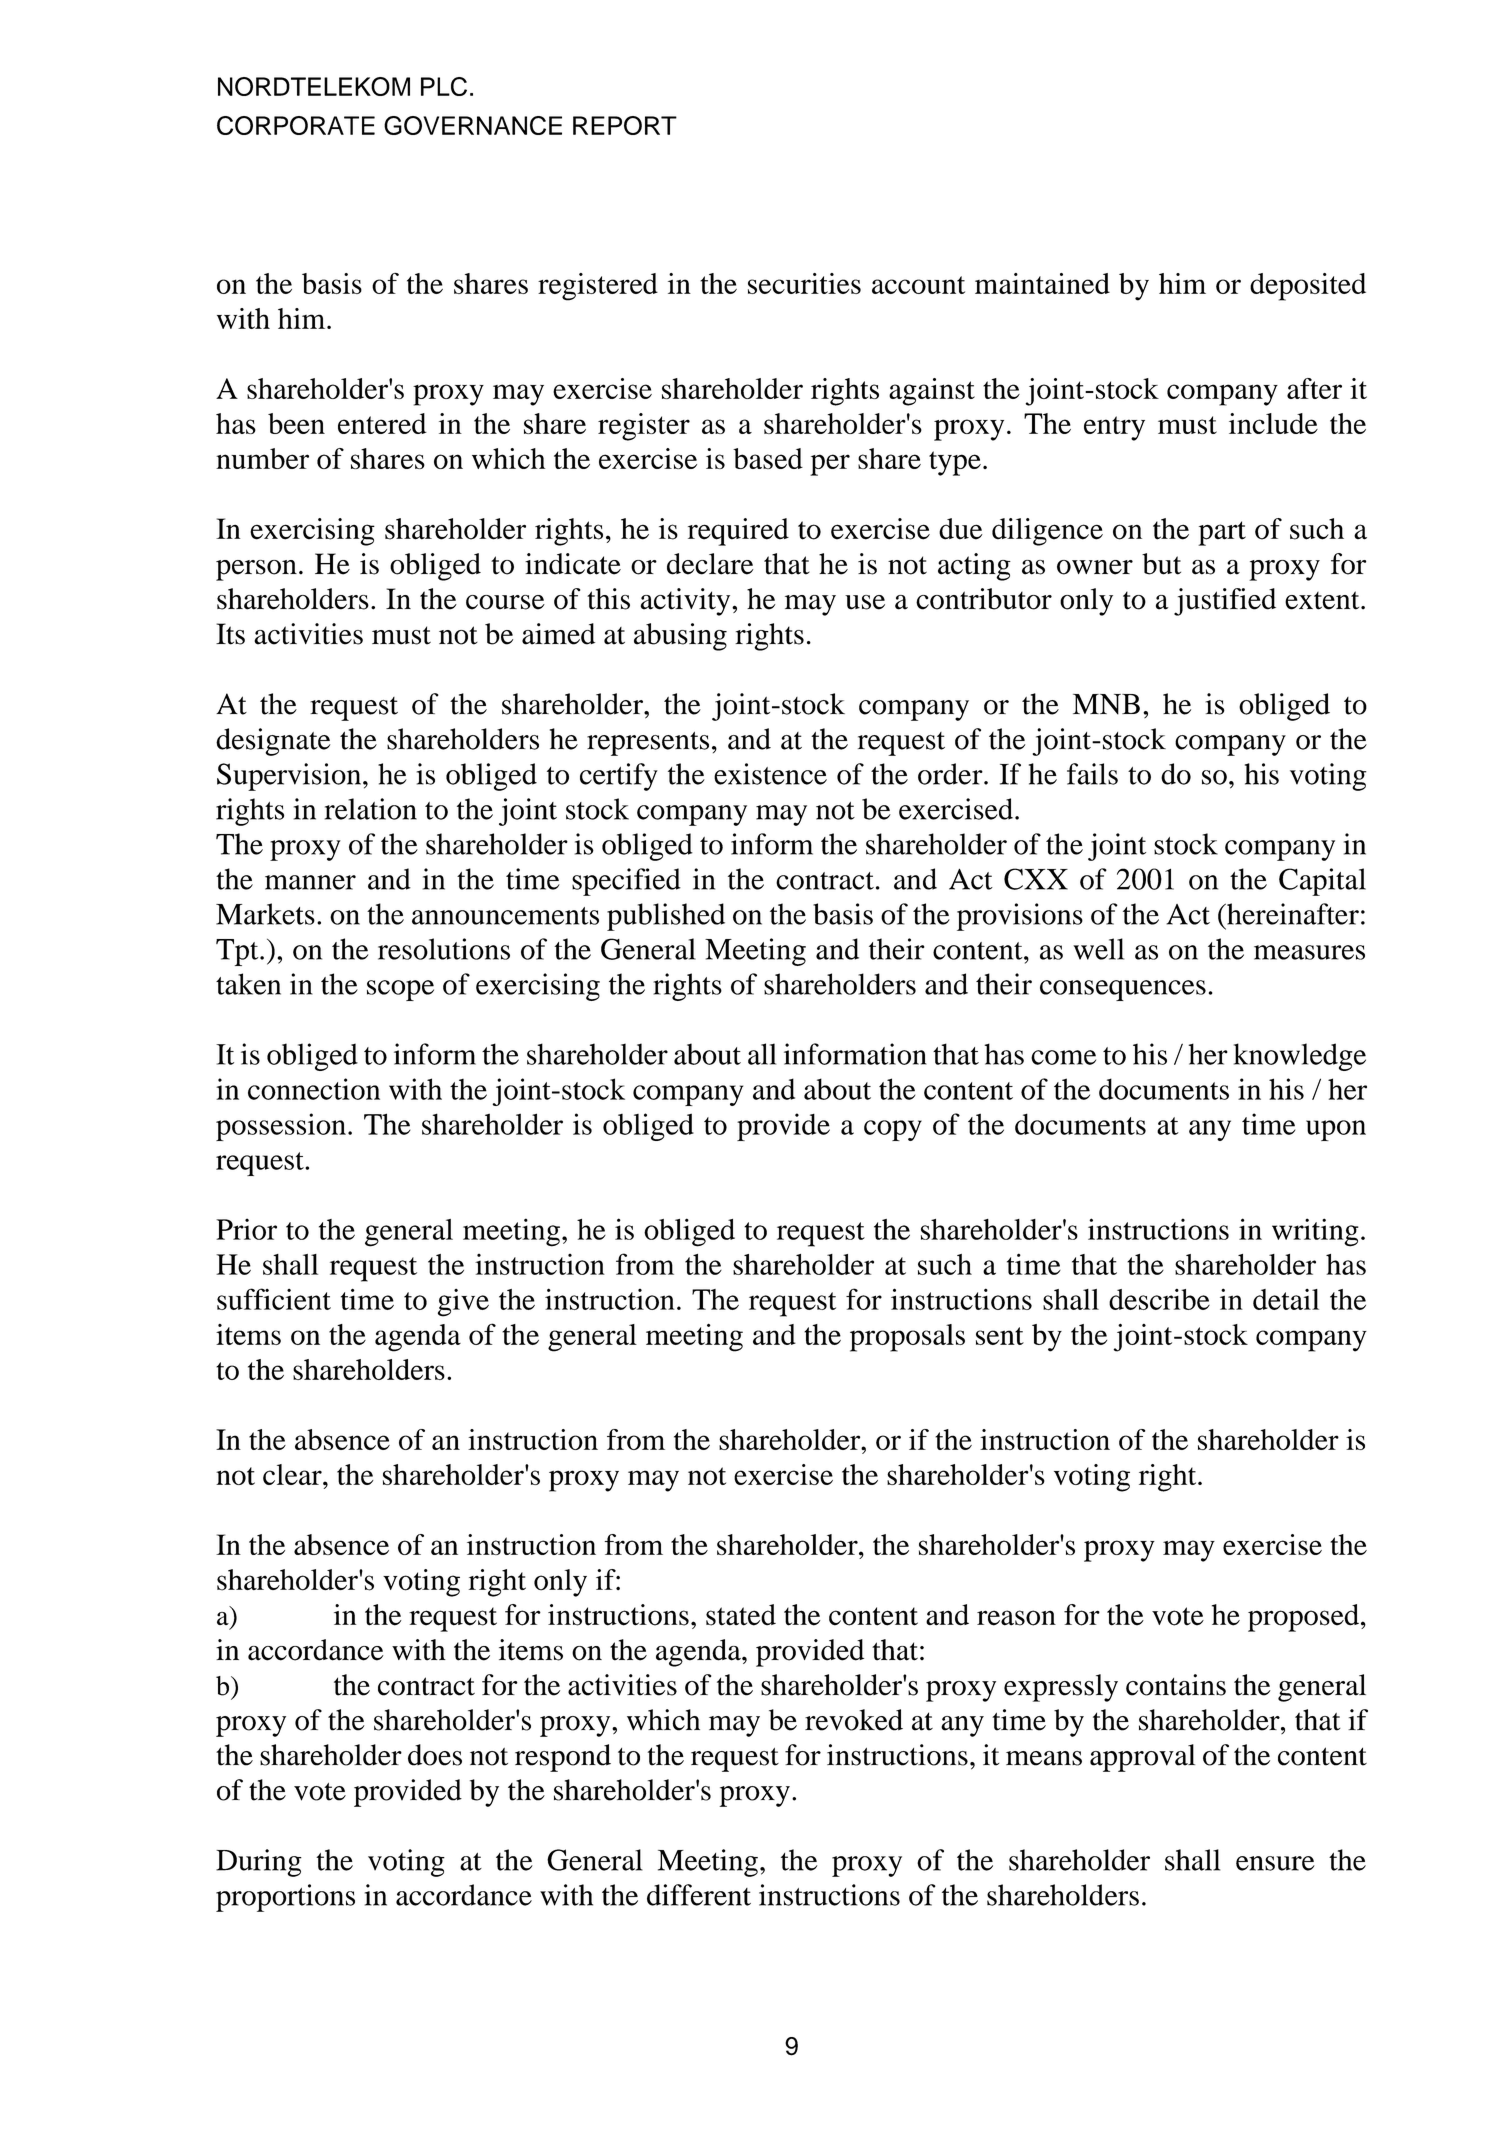 This screenshot has width=1511, height=2137. I want to click on required, so click(738, 532).
